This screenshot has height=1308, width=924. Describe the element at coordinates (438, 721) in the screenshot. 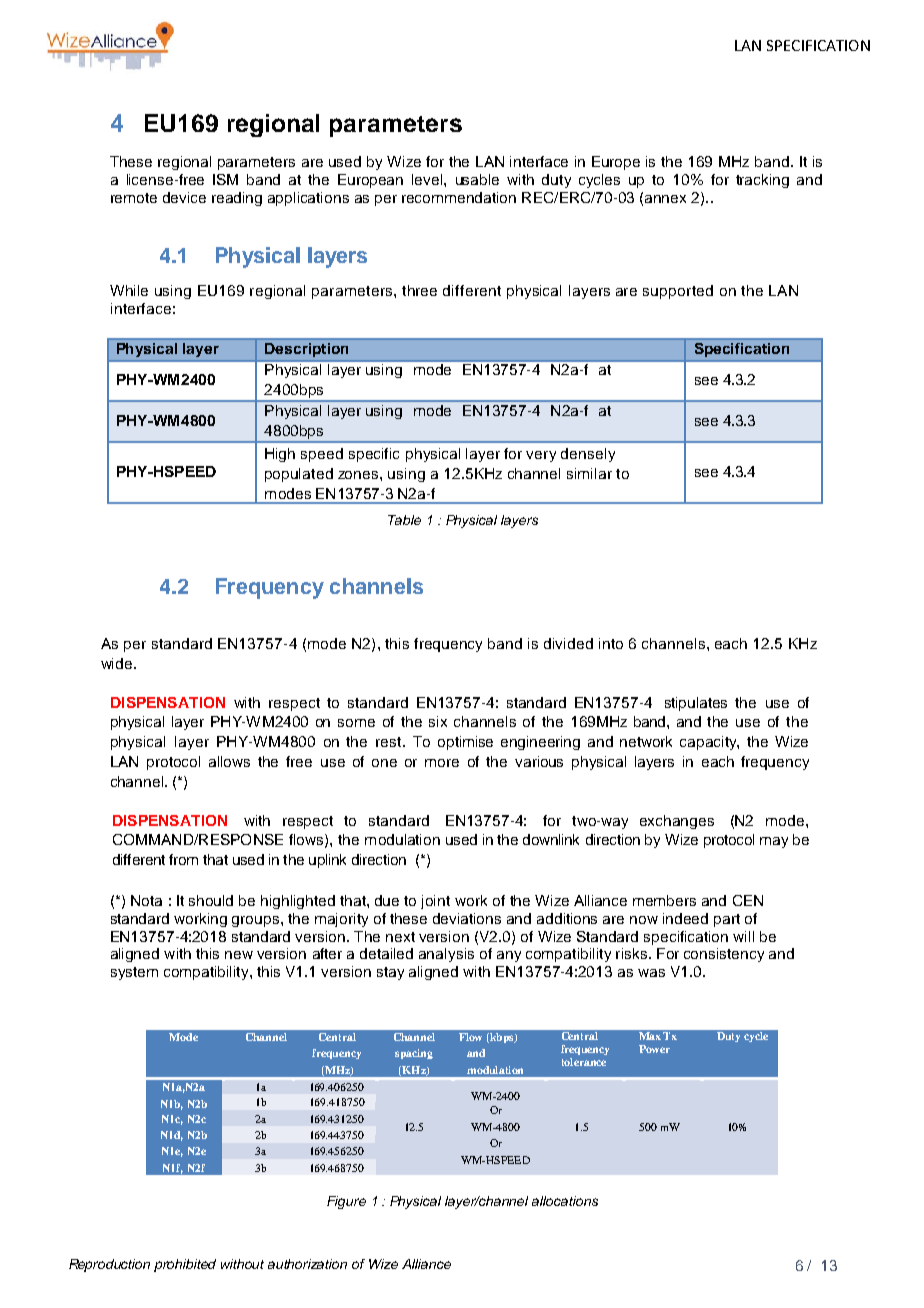

I see `six` at that location.
